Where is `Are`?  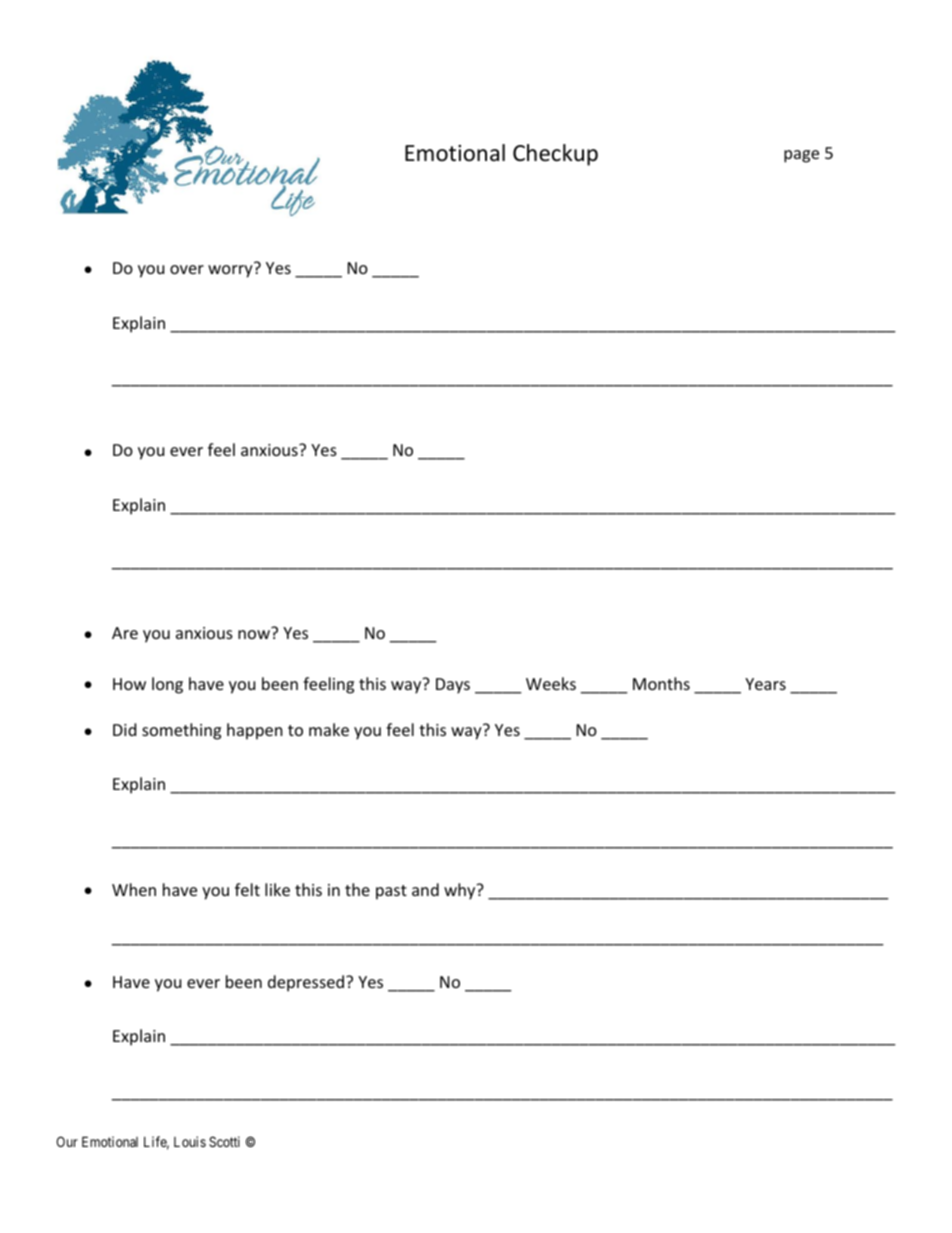 Are is located at coordinates (125, 633).
